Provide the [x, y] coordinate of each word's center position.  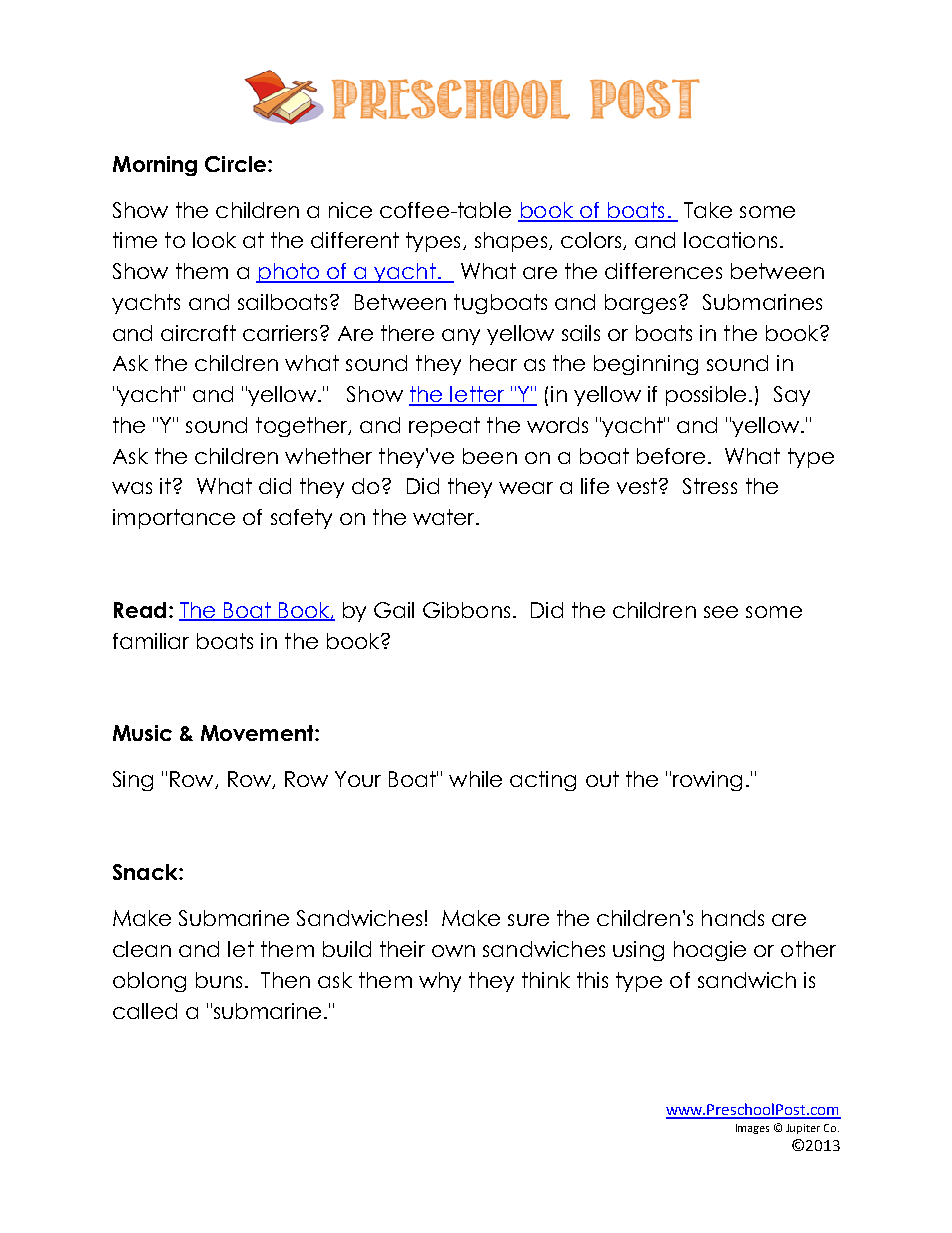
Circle [235, 164]
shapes [512, 242]
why [440, 982]
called [145, 1011]
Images [752, 1129]
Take [708, 210]
